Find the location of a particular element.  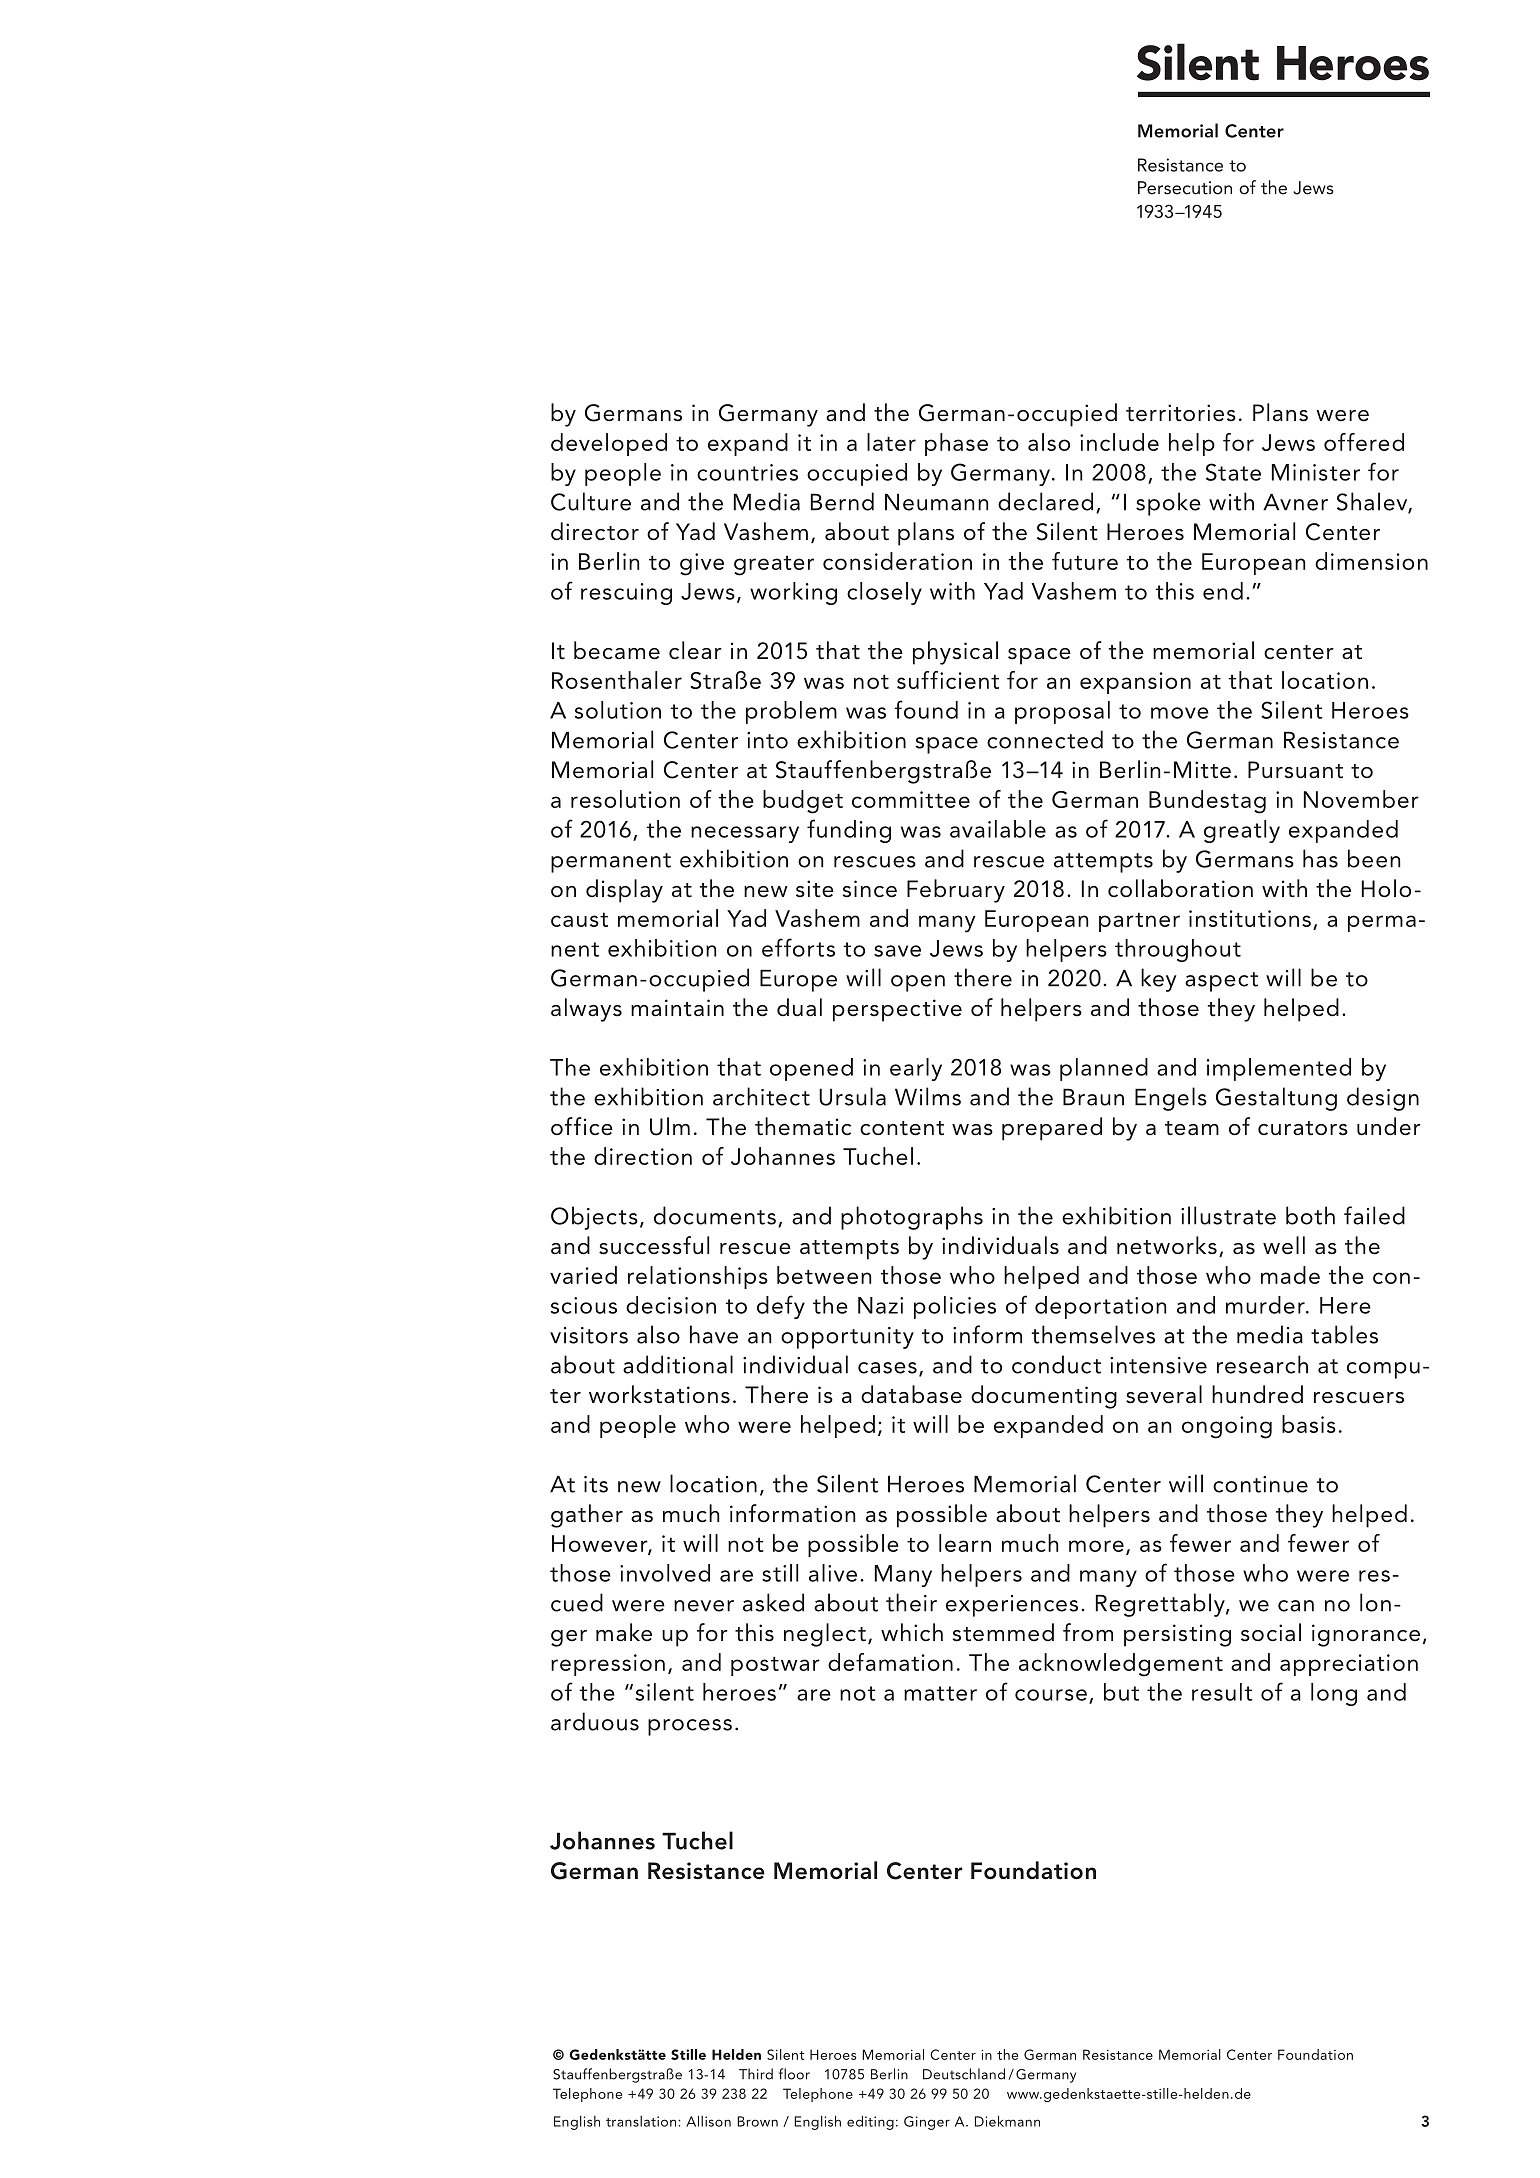

Allison is located at coordinates (708, 2121).
